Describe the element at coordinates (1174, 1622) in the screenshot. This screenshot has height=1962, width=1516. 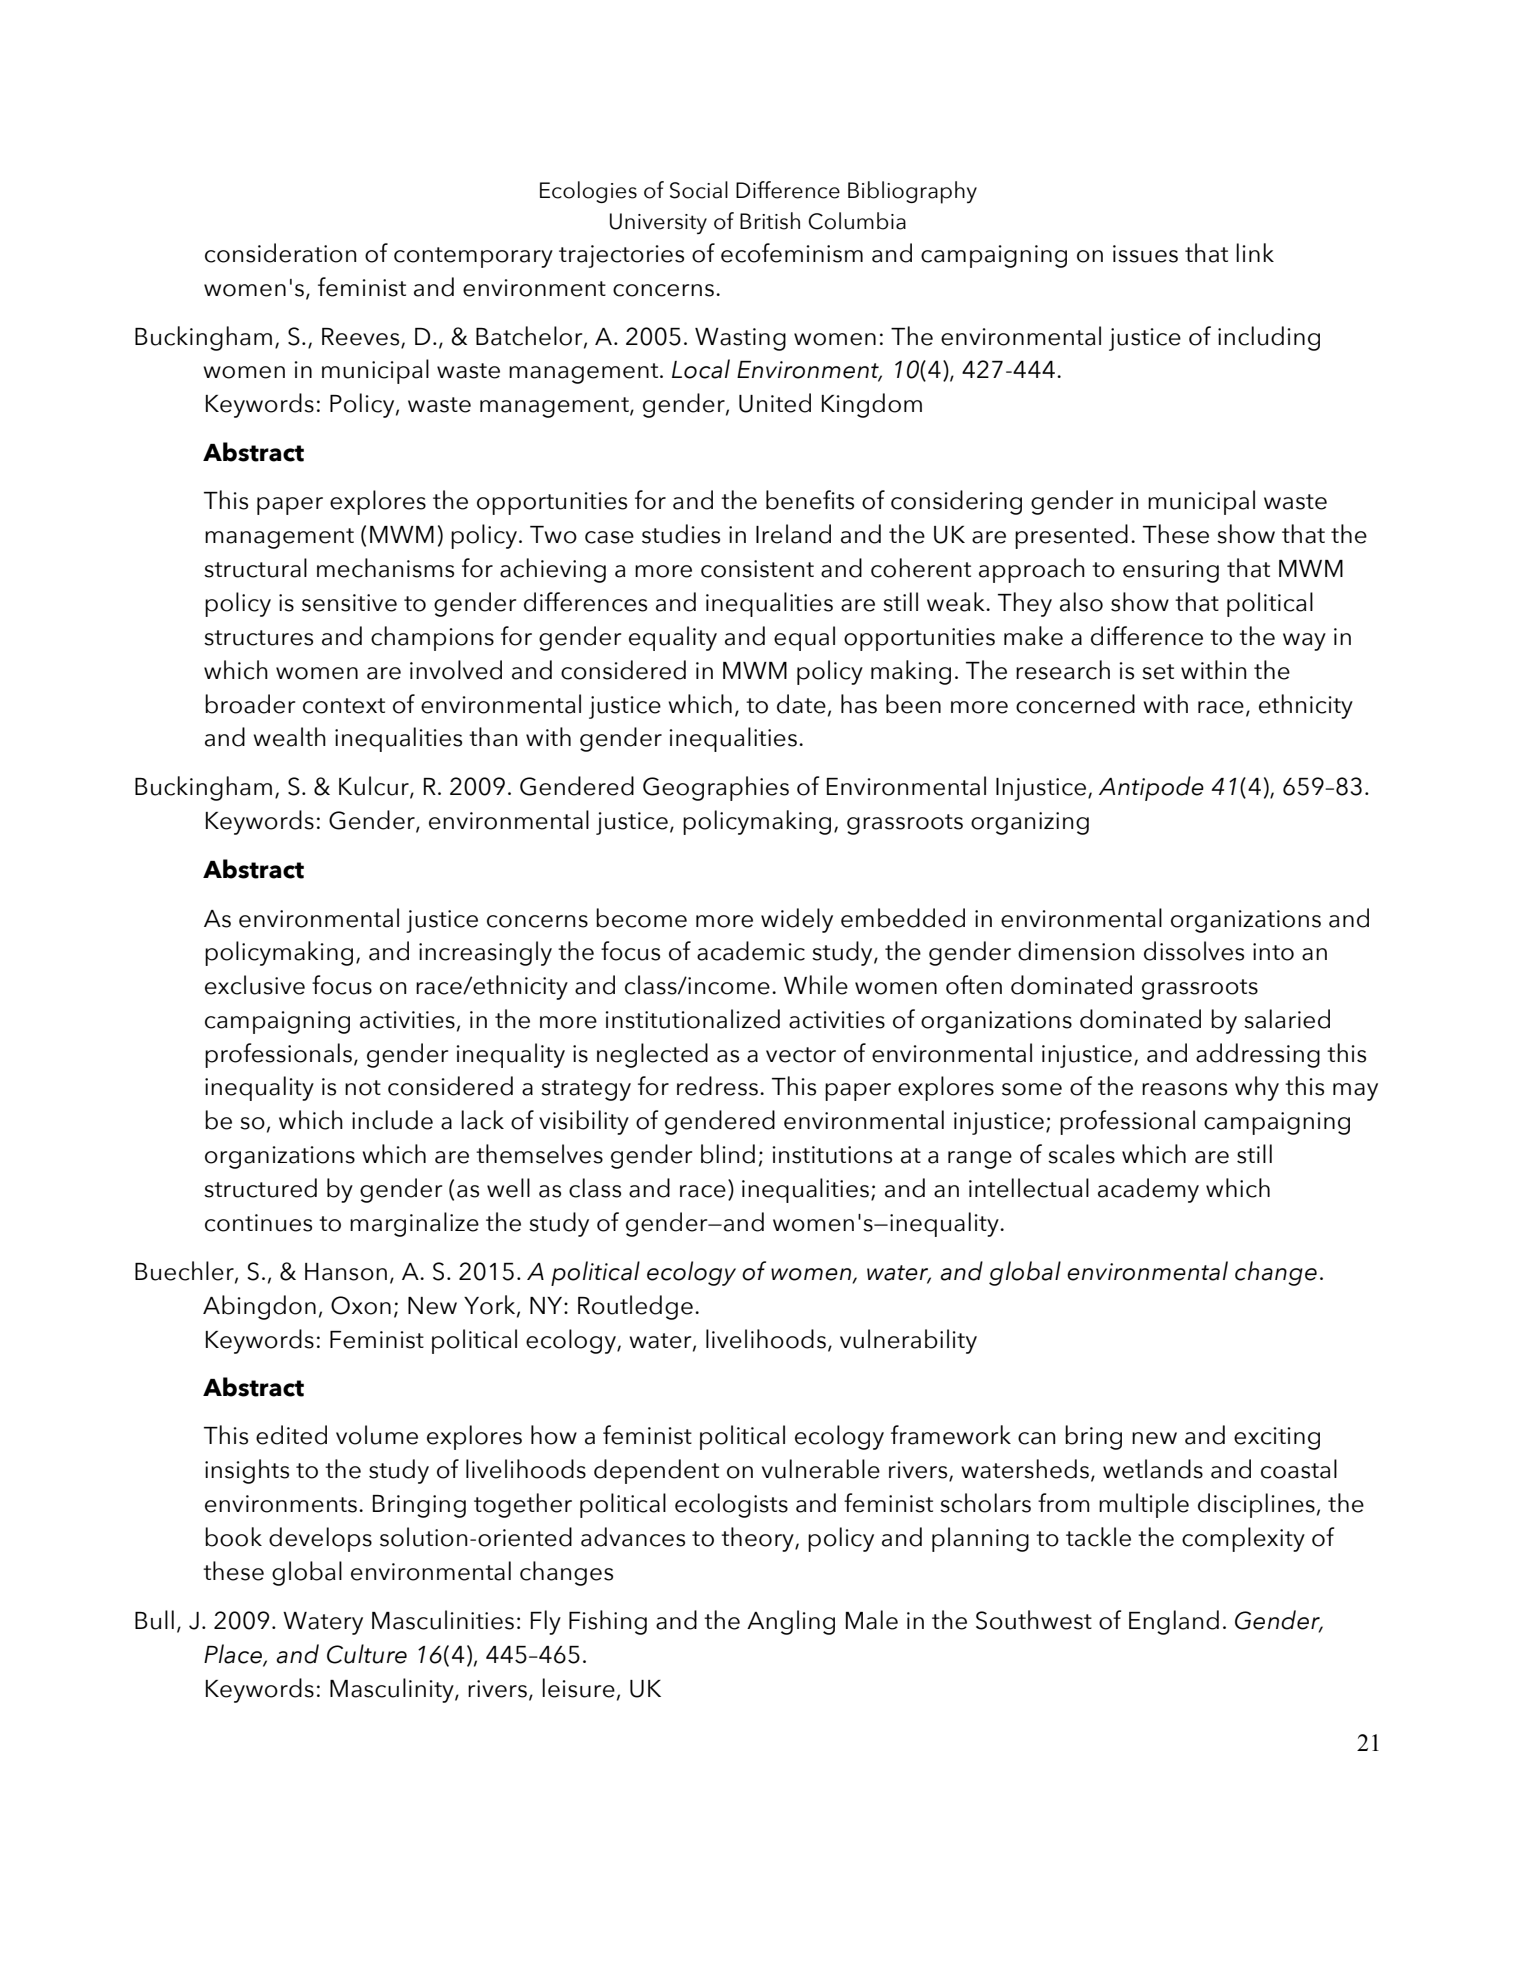
I see `England` at that location.
